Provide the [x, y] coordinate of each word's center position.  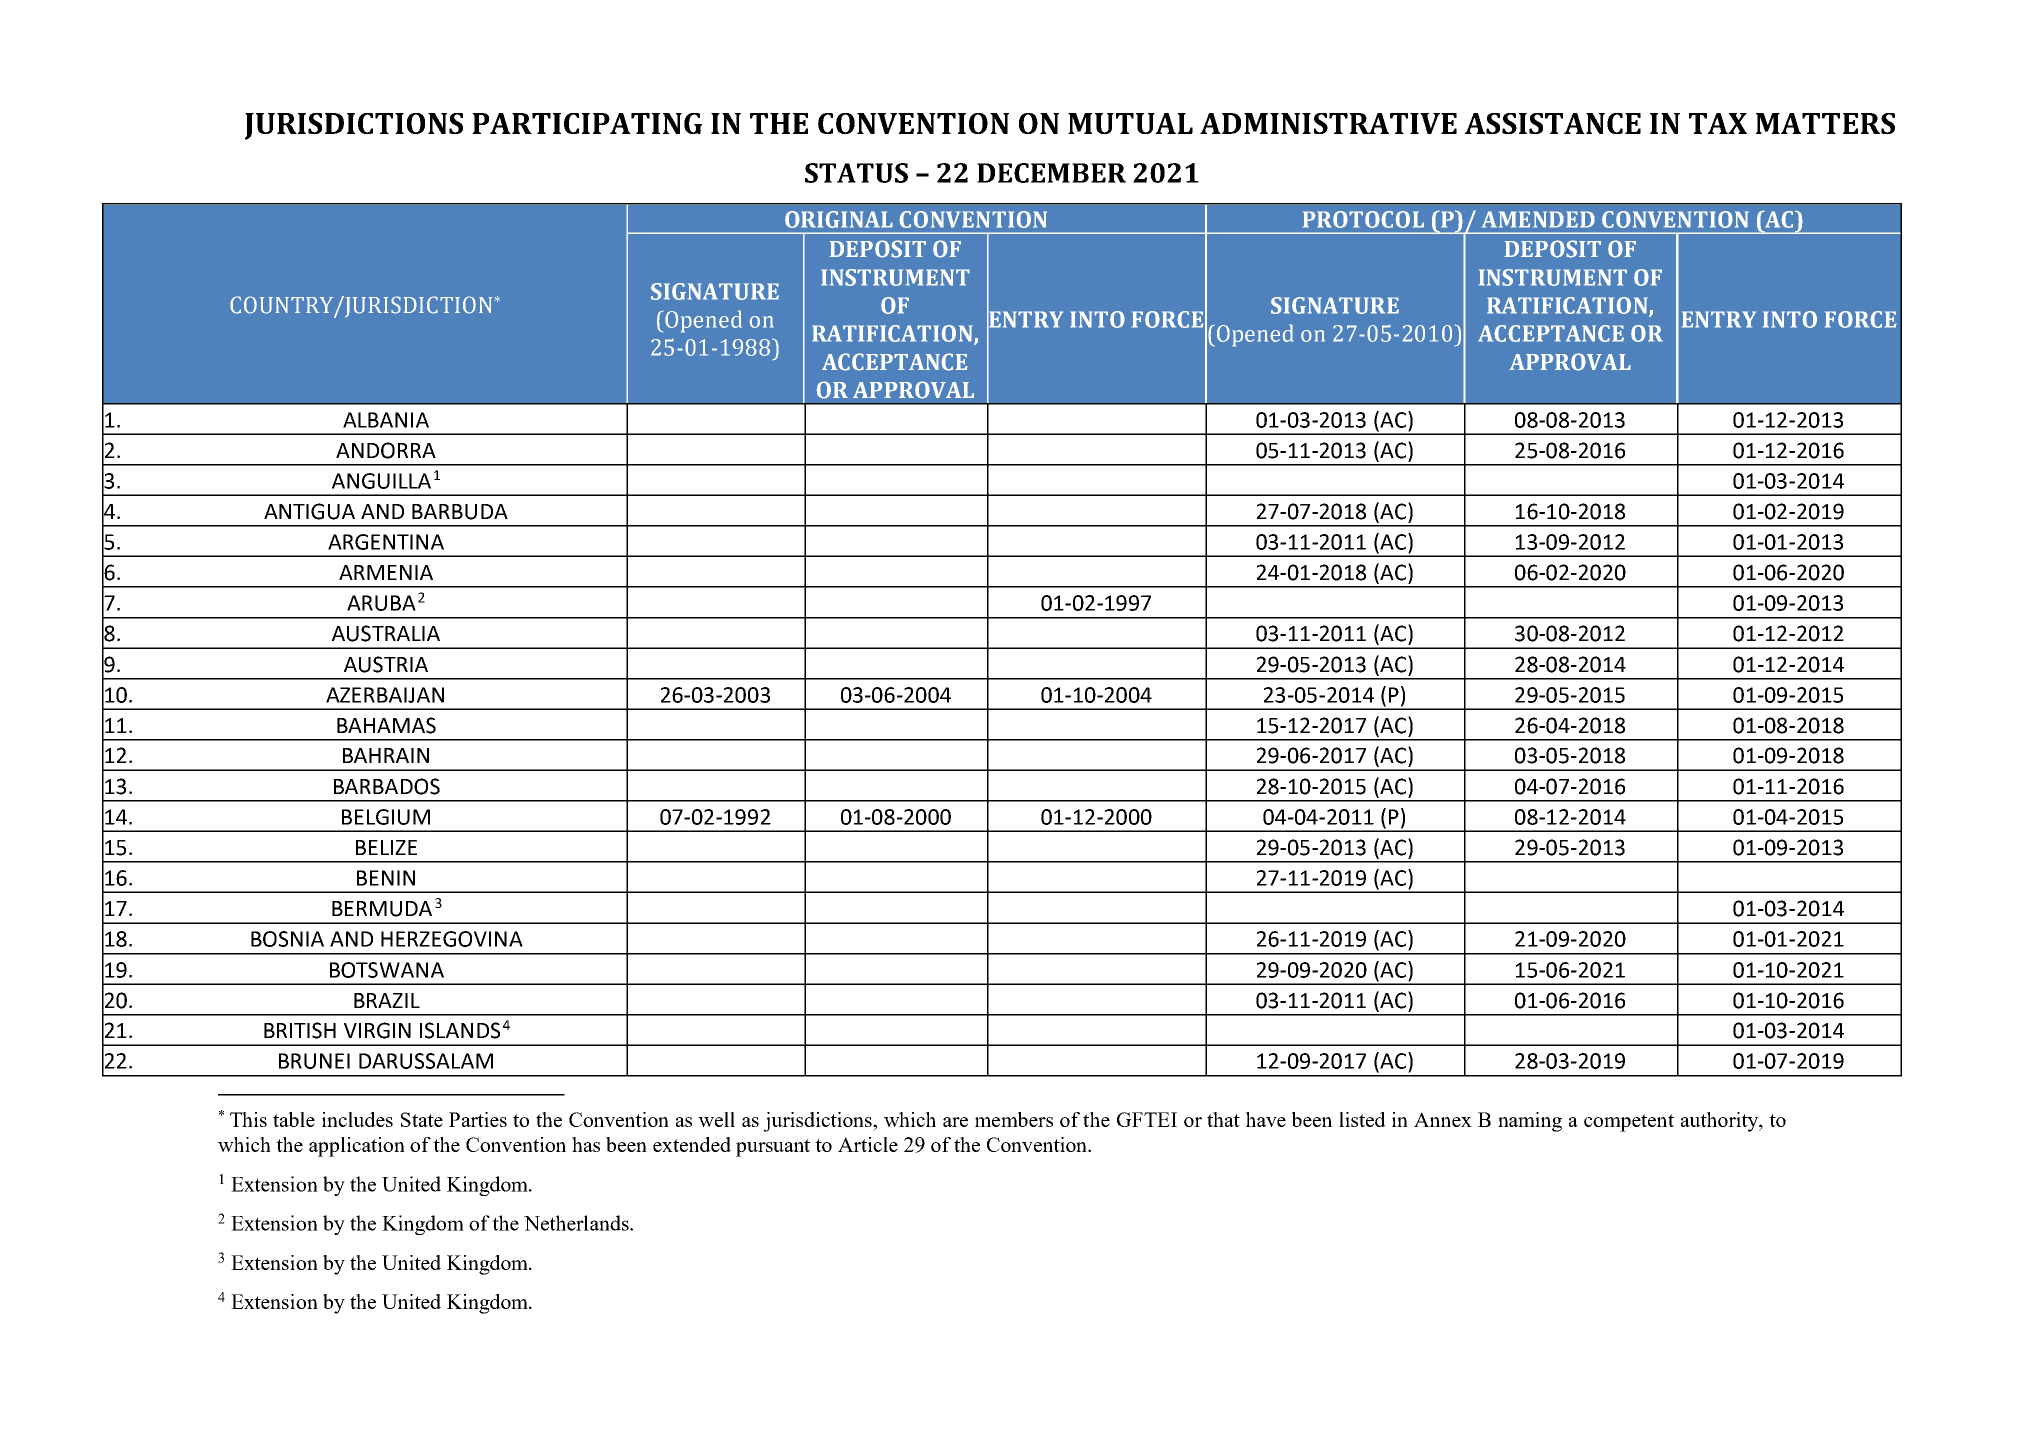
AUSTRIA [386, 664]
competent [1629, 1123]
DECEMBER [1051, 173]
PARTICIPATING [587, 123]
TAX [1718, 123]
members [1014, 1119]
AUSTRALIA [386, 633]
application [357, 1147]
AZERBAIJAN [385, 695]
